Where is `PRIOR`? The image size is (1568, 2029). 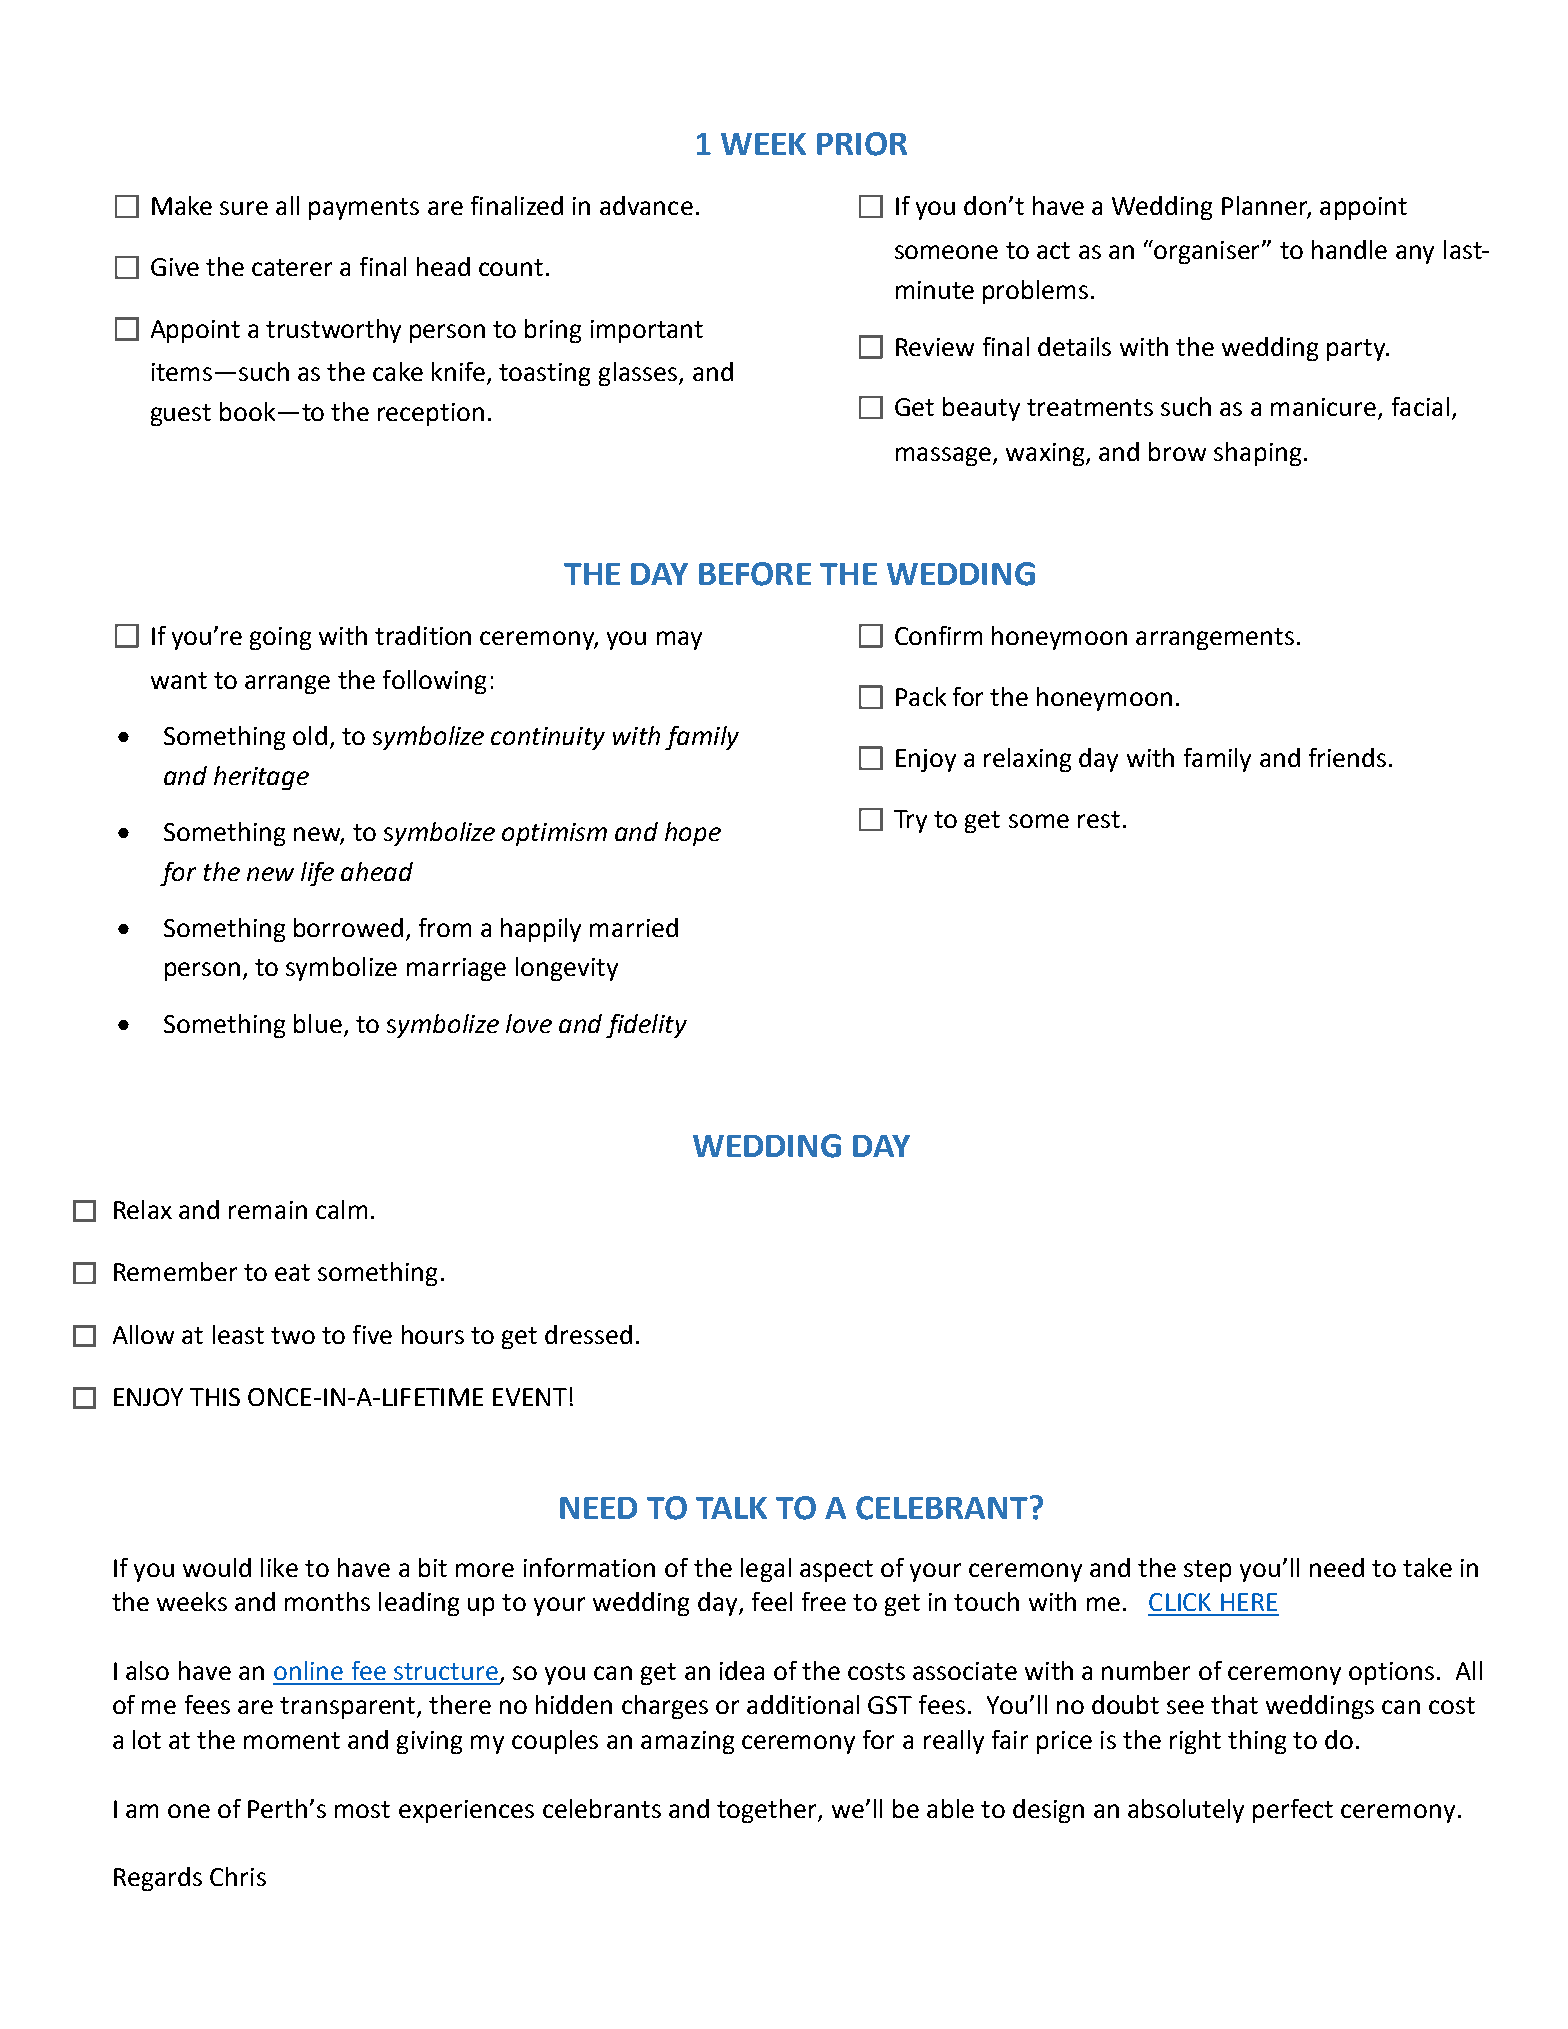 PRIOR is located at coordinates (862, 144).
